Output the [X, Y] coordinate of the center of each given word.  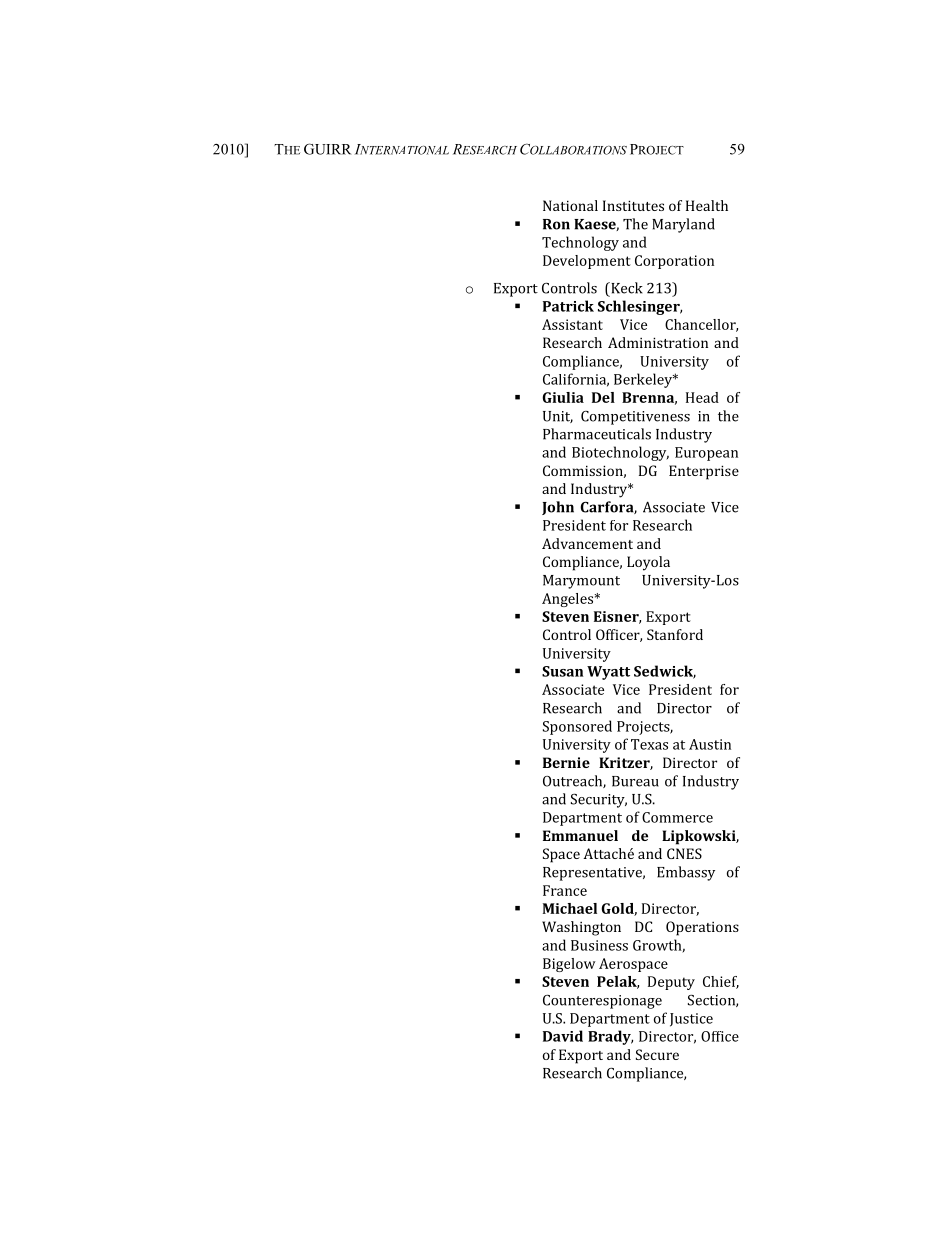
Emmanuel [580, 835]
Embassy [686, 873]
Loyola [648, 563]
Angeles [569, 600]
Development [587, 262]
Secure [657, 1054]
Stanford [675, 634]
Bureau [635, 781]
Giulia [563, 397]
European [706, 454]
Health [707, 205]
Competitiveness [635, 418]
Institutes [633, 205]
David [563, 1036]
